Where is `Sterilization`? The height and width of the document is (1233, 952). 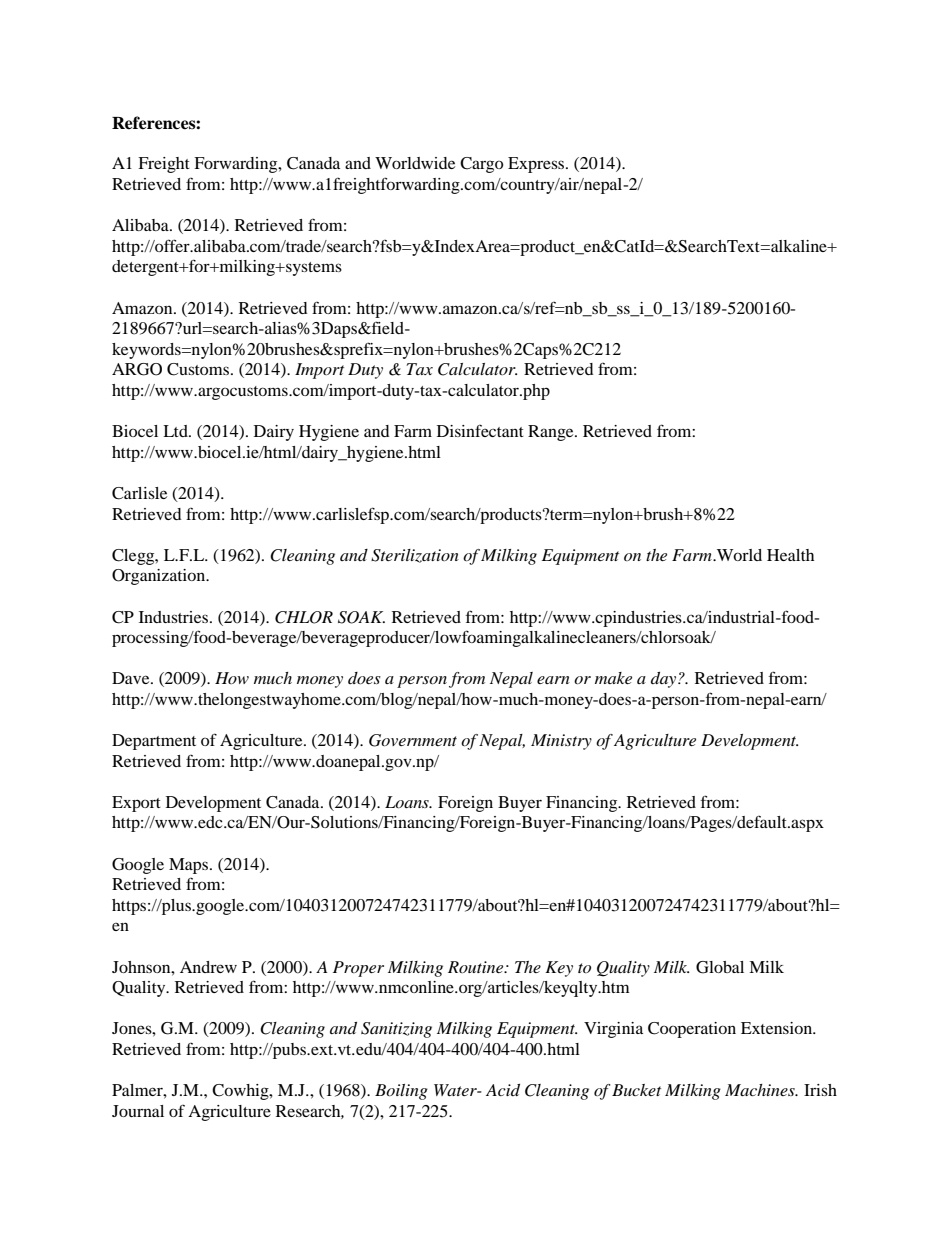 Sterilization is located at coordinates (415, 556).
